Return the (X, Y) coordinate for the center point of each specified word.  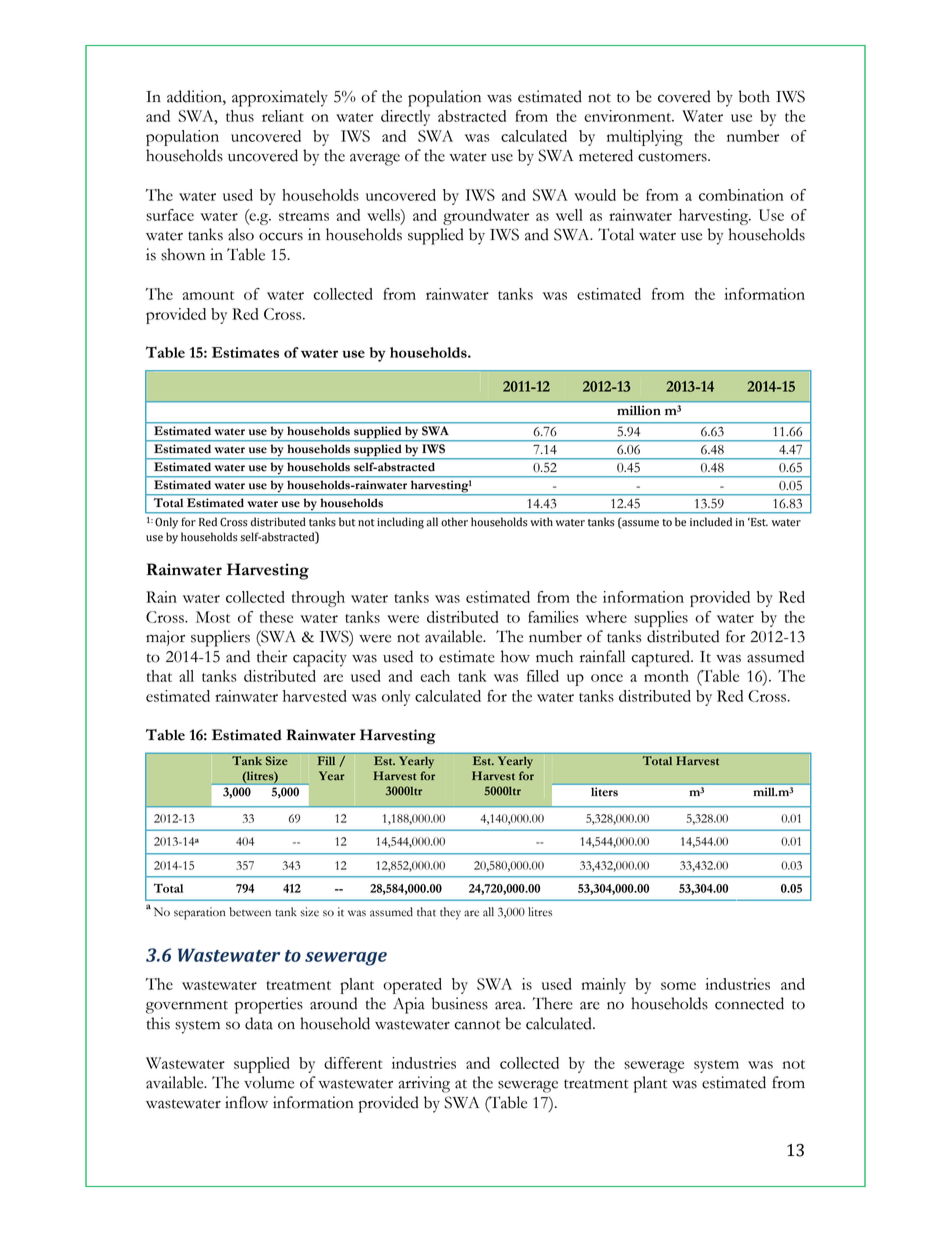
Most (213, 617)
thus (240, 116)
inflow (246, 1102)
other (454, 522)
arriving (424, 1084)
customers (673, 157)
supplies (661, 619)
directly (405, 118)
